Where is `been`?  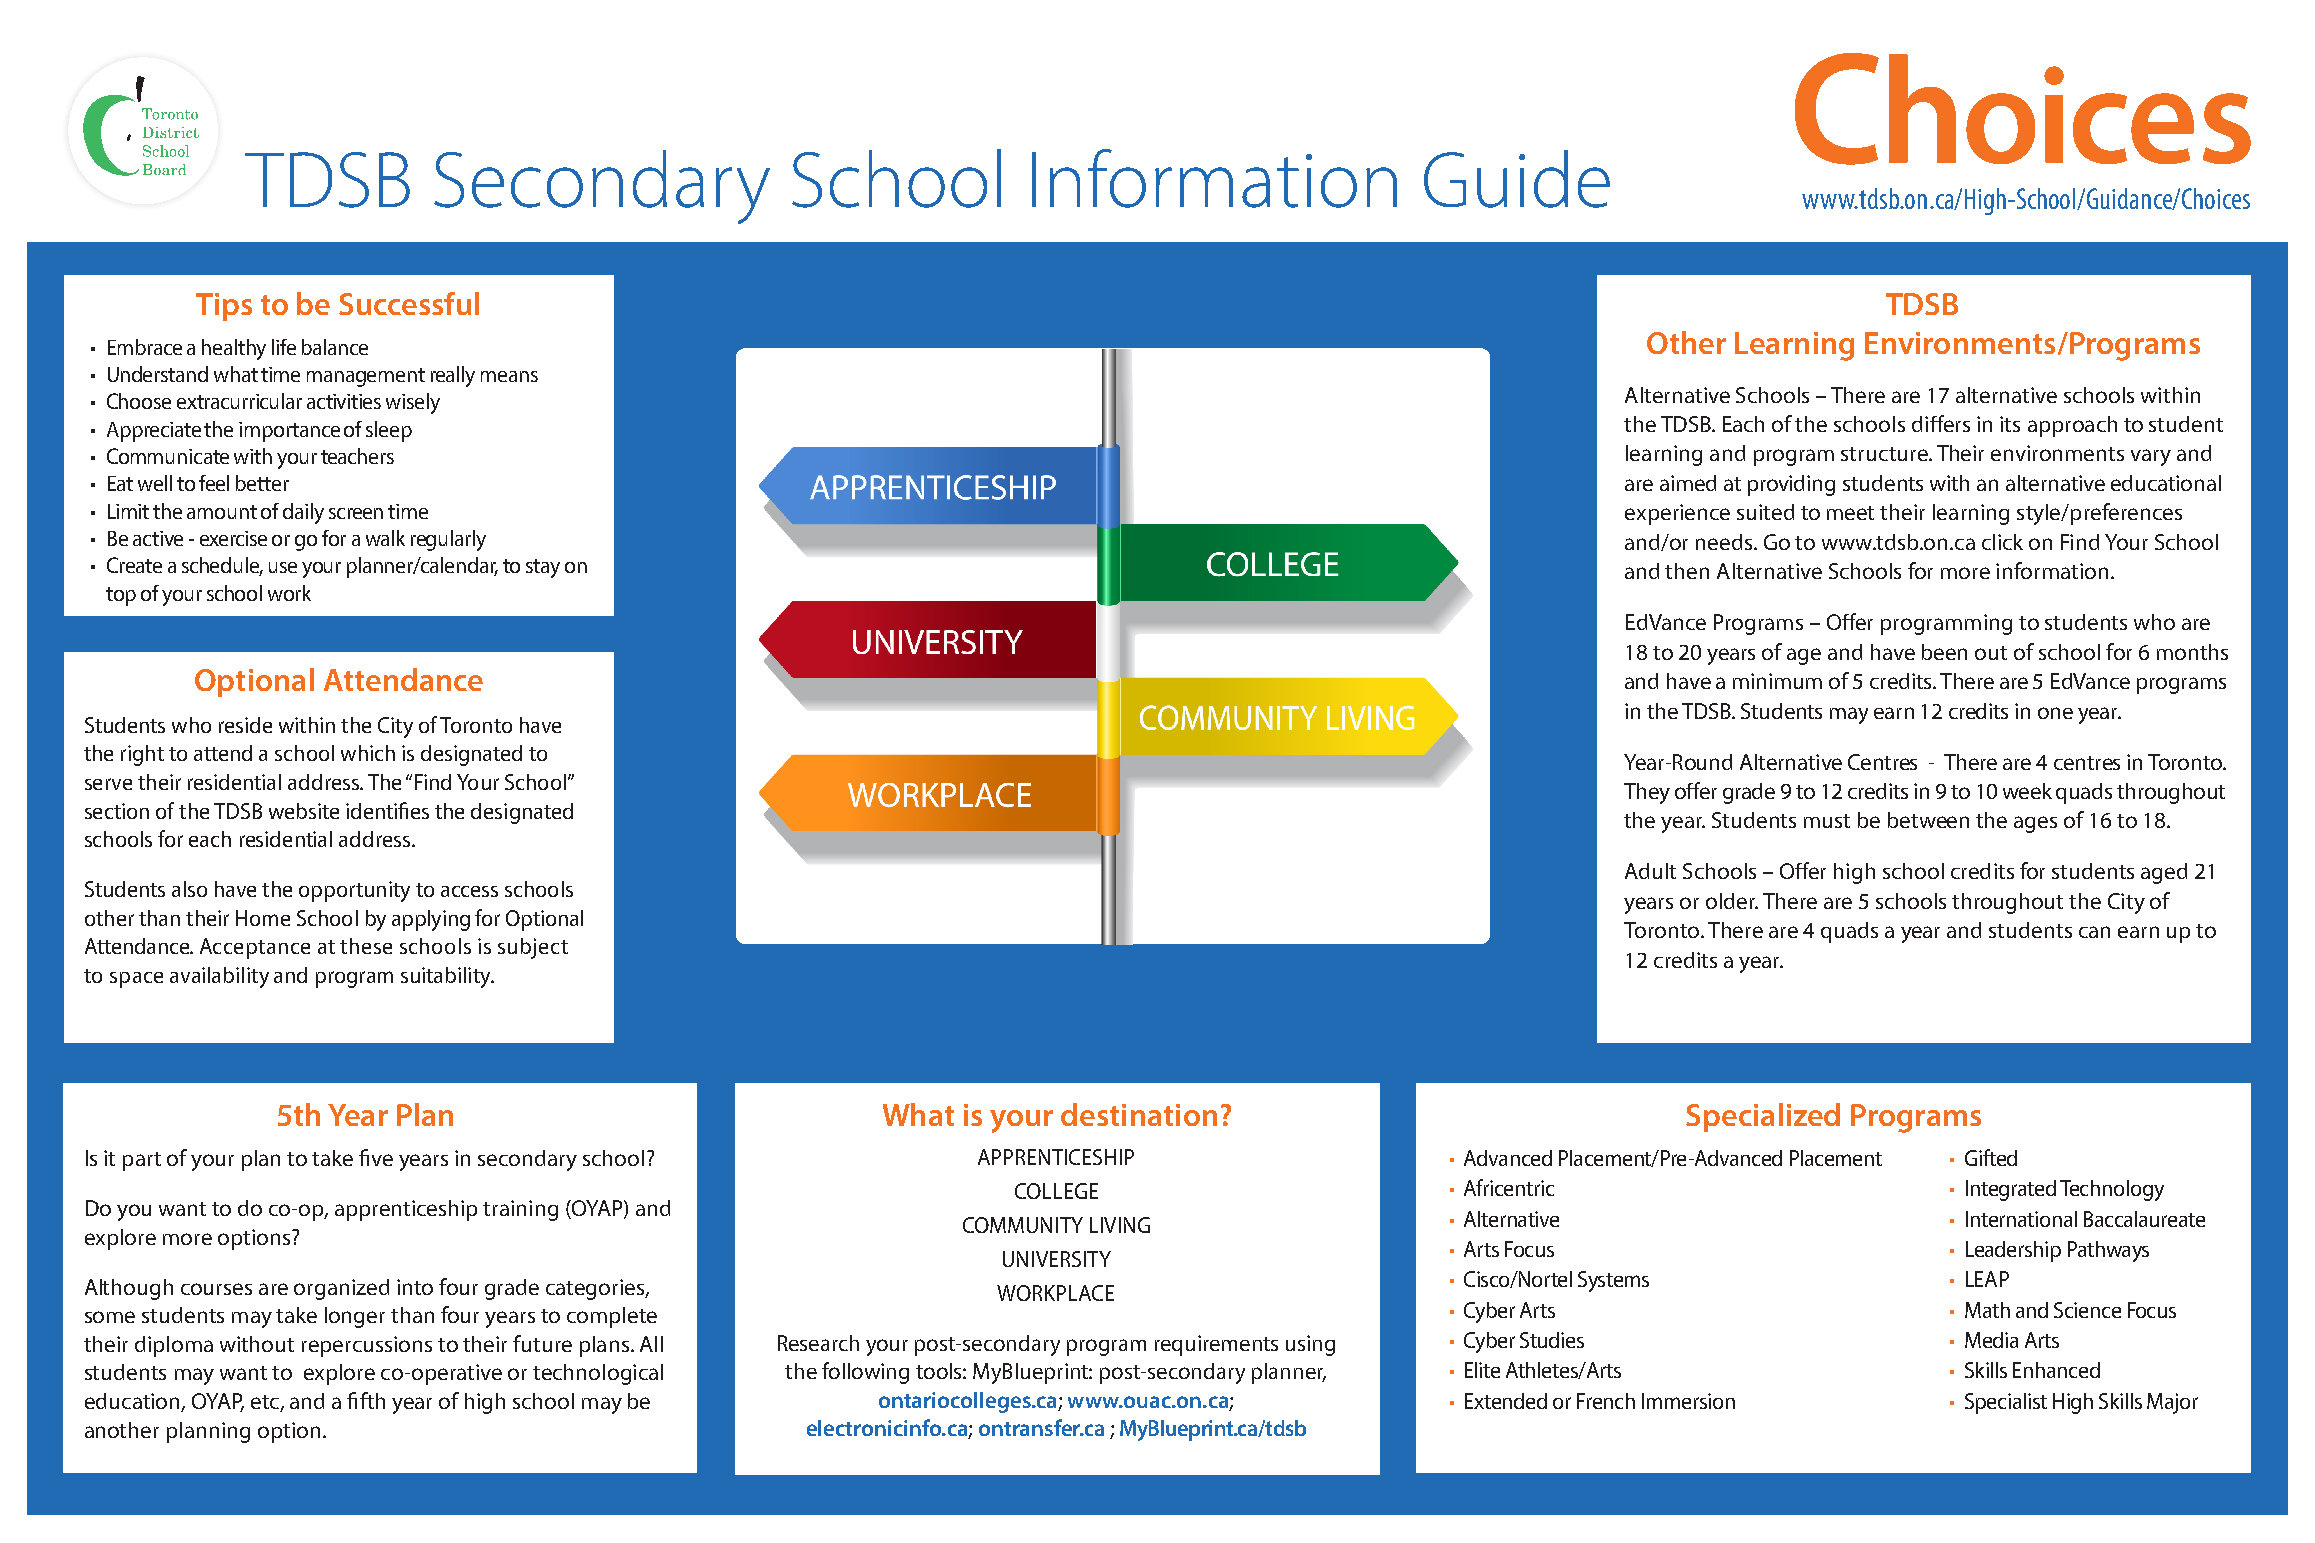
been is located at coordinates (1944, 652).
